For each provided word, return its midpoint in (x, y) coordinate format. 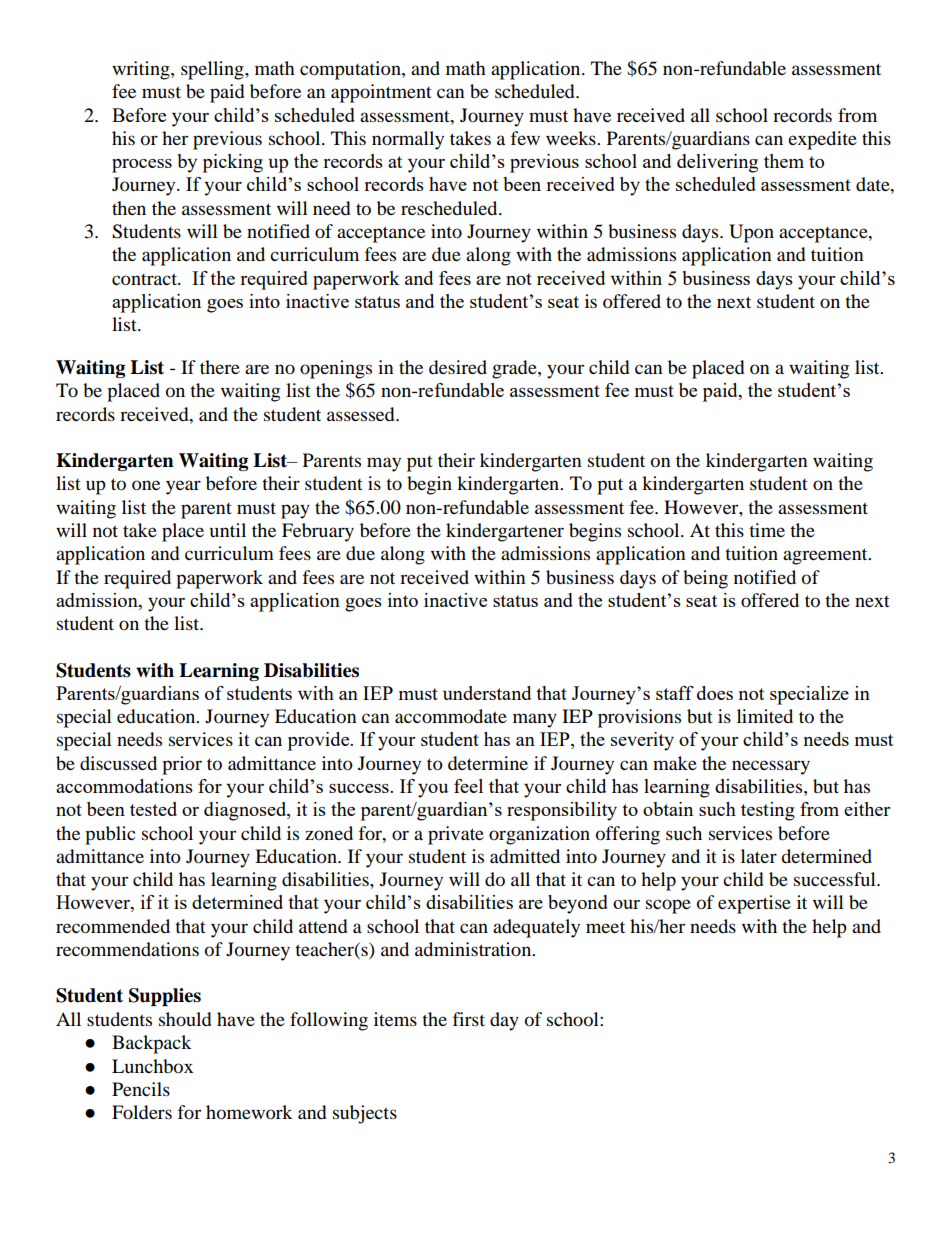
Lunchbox (152, 1066)
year (183, 487)
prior (182, 765)
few (525, 138)
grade (515, 369)
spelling (213, 70)
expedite (822, 140)
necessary (771, 767)
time (767, 530)
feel (468, 786)
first (469, 1019)
